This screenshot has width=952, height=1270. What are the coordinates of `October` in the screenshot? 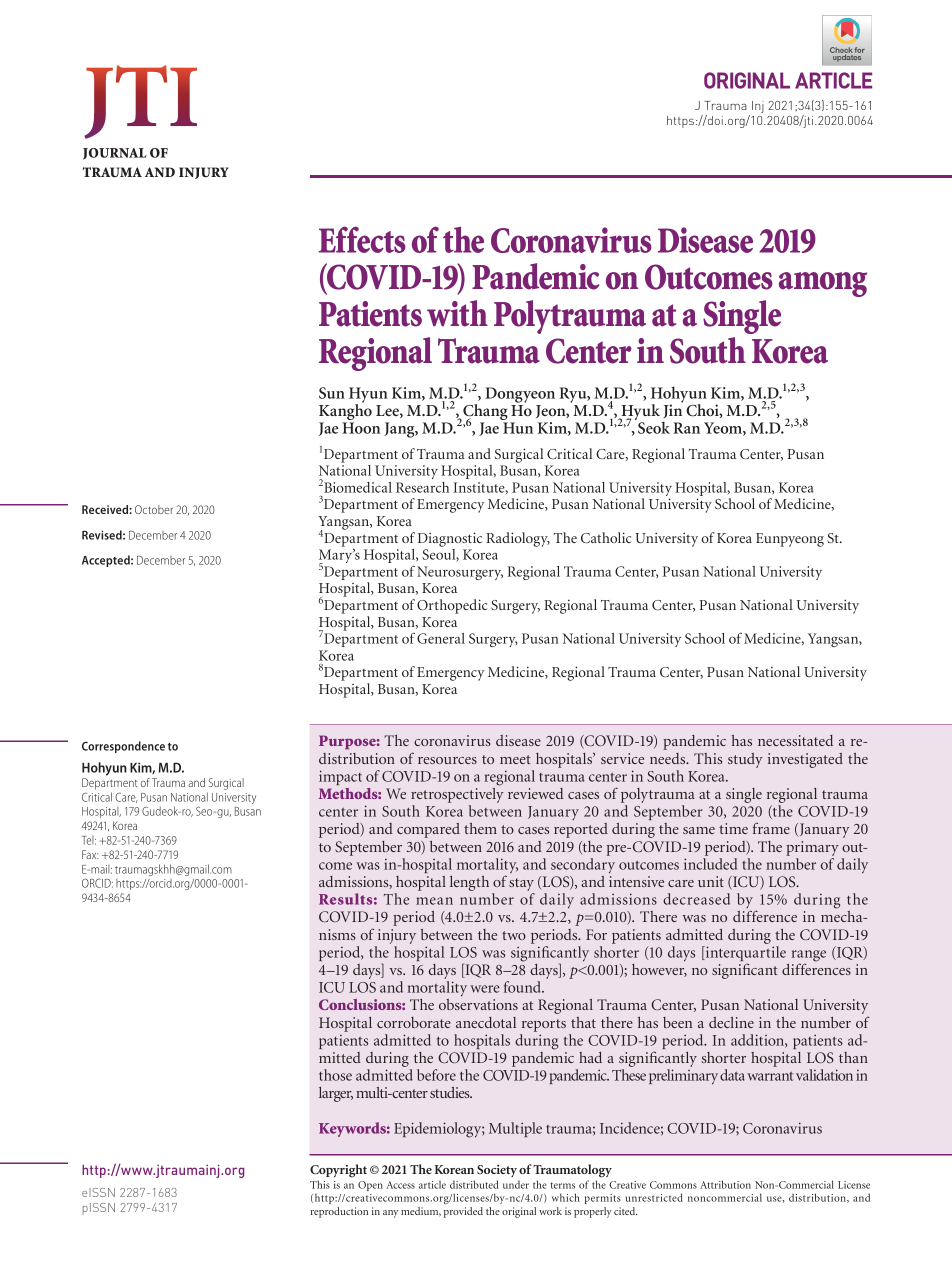 It's located at (154, 509).
